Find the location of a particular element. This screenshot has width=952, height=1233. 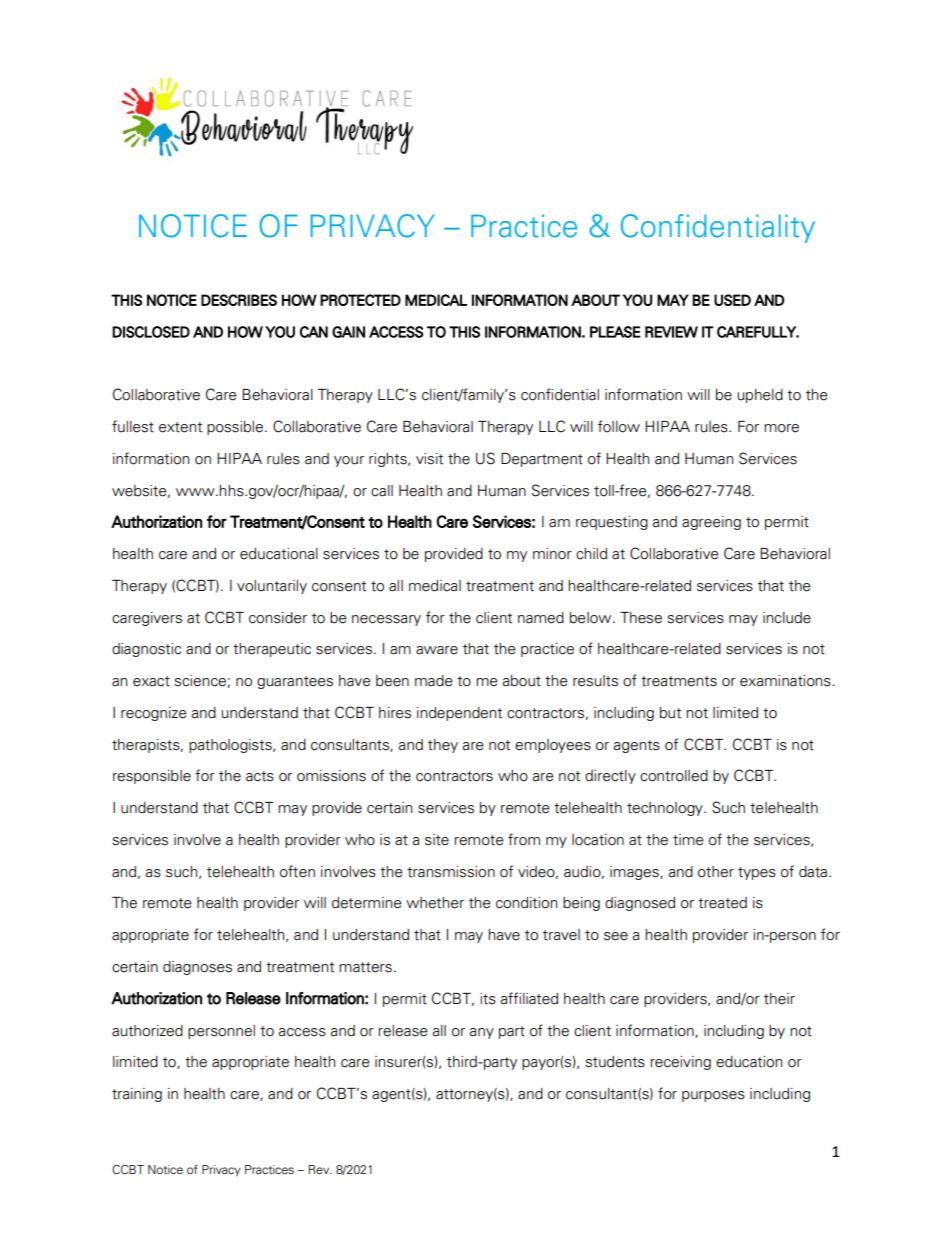

DESCRIBES is located at coordinates (239, 300).
